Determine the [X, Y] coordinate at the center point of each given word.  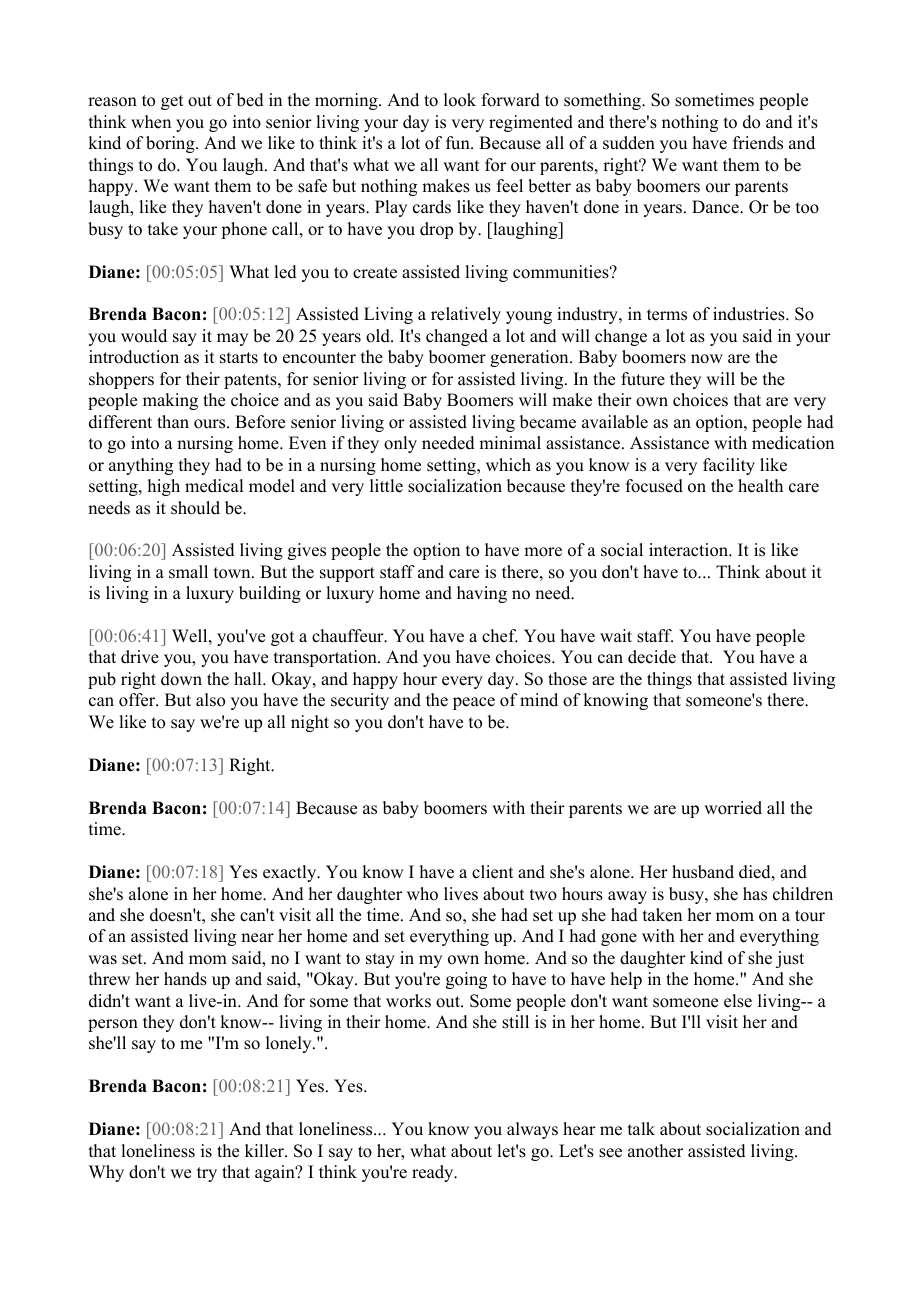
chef [500, 636]
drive [140, 657]
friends [758, 143]
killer [265, 1151]
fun [459, 143]
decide [652, 657]
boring [171, 144]
